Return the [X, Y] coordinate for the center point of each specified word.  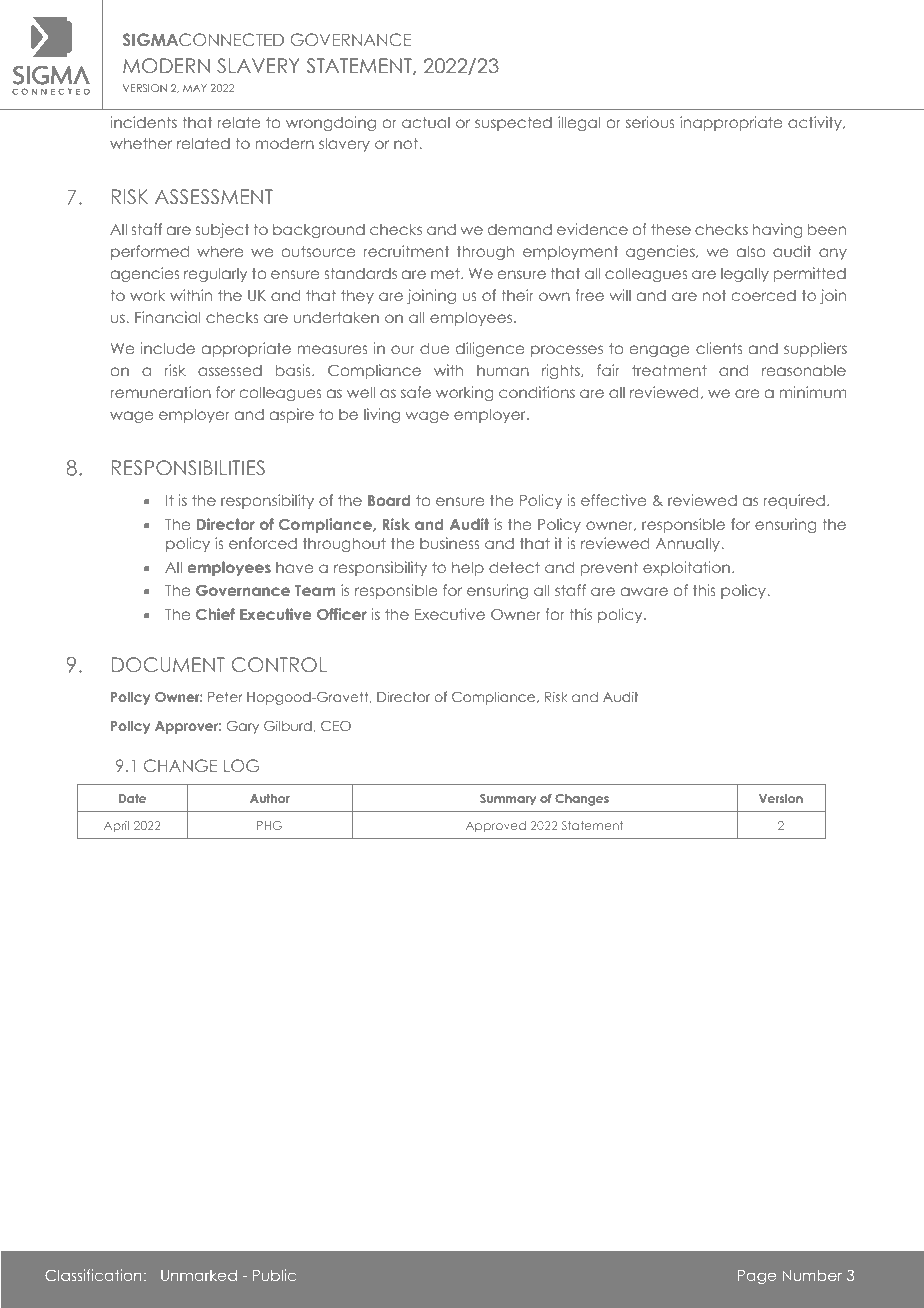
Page [757, 1277]
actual [426, 122]
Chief [215, 614]
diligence [490, 349]
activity [816, 123]
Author [270, 798]
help [468, 568]
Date [132, 798]
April [116, 826]
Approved [496, 826]
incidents [143, 122]
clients [719, 348]
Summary [508, 800]
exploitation [686, 568]
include [167, 348]
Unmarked [199, 1275]
